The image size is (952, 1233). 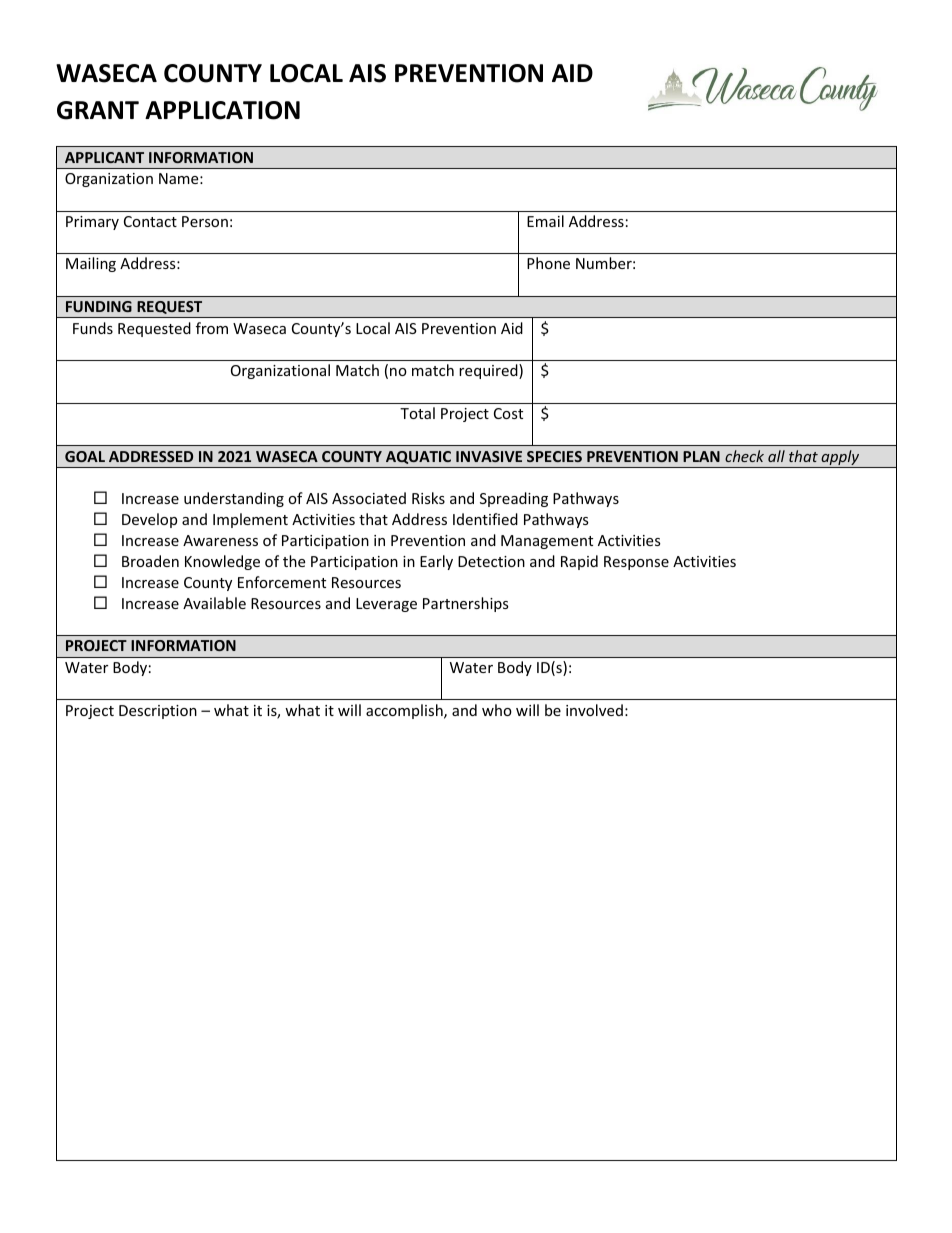 What do you see at coordinates (150, 561) in the image?
I see `Broaden` at bounding box center [150, 561].
